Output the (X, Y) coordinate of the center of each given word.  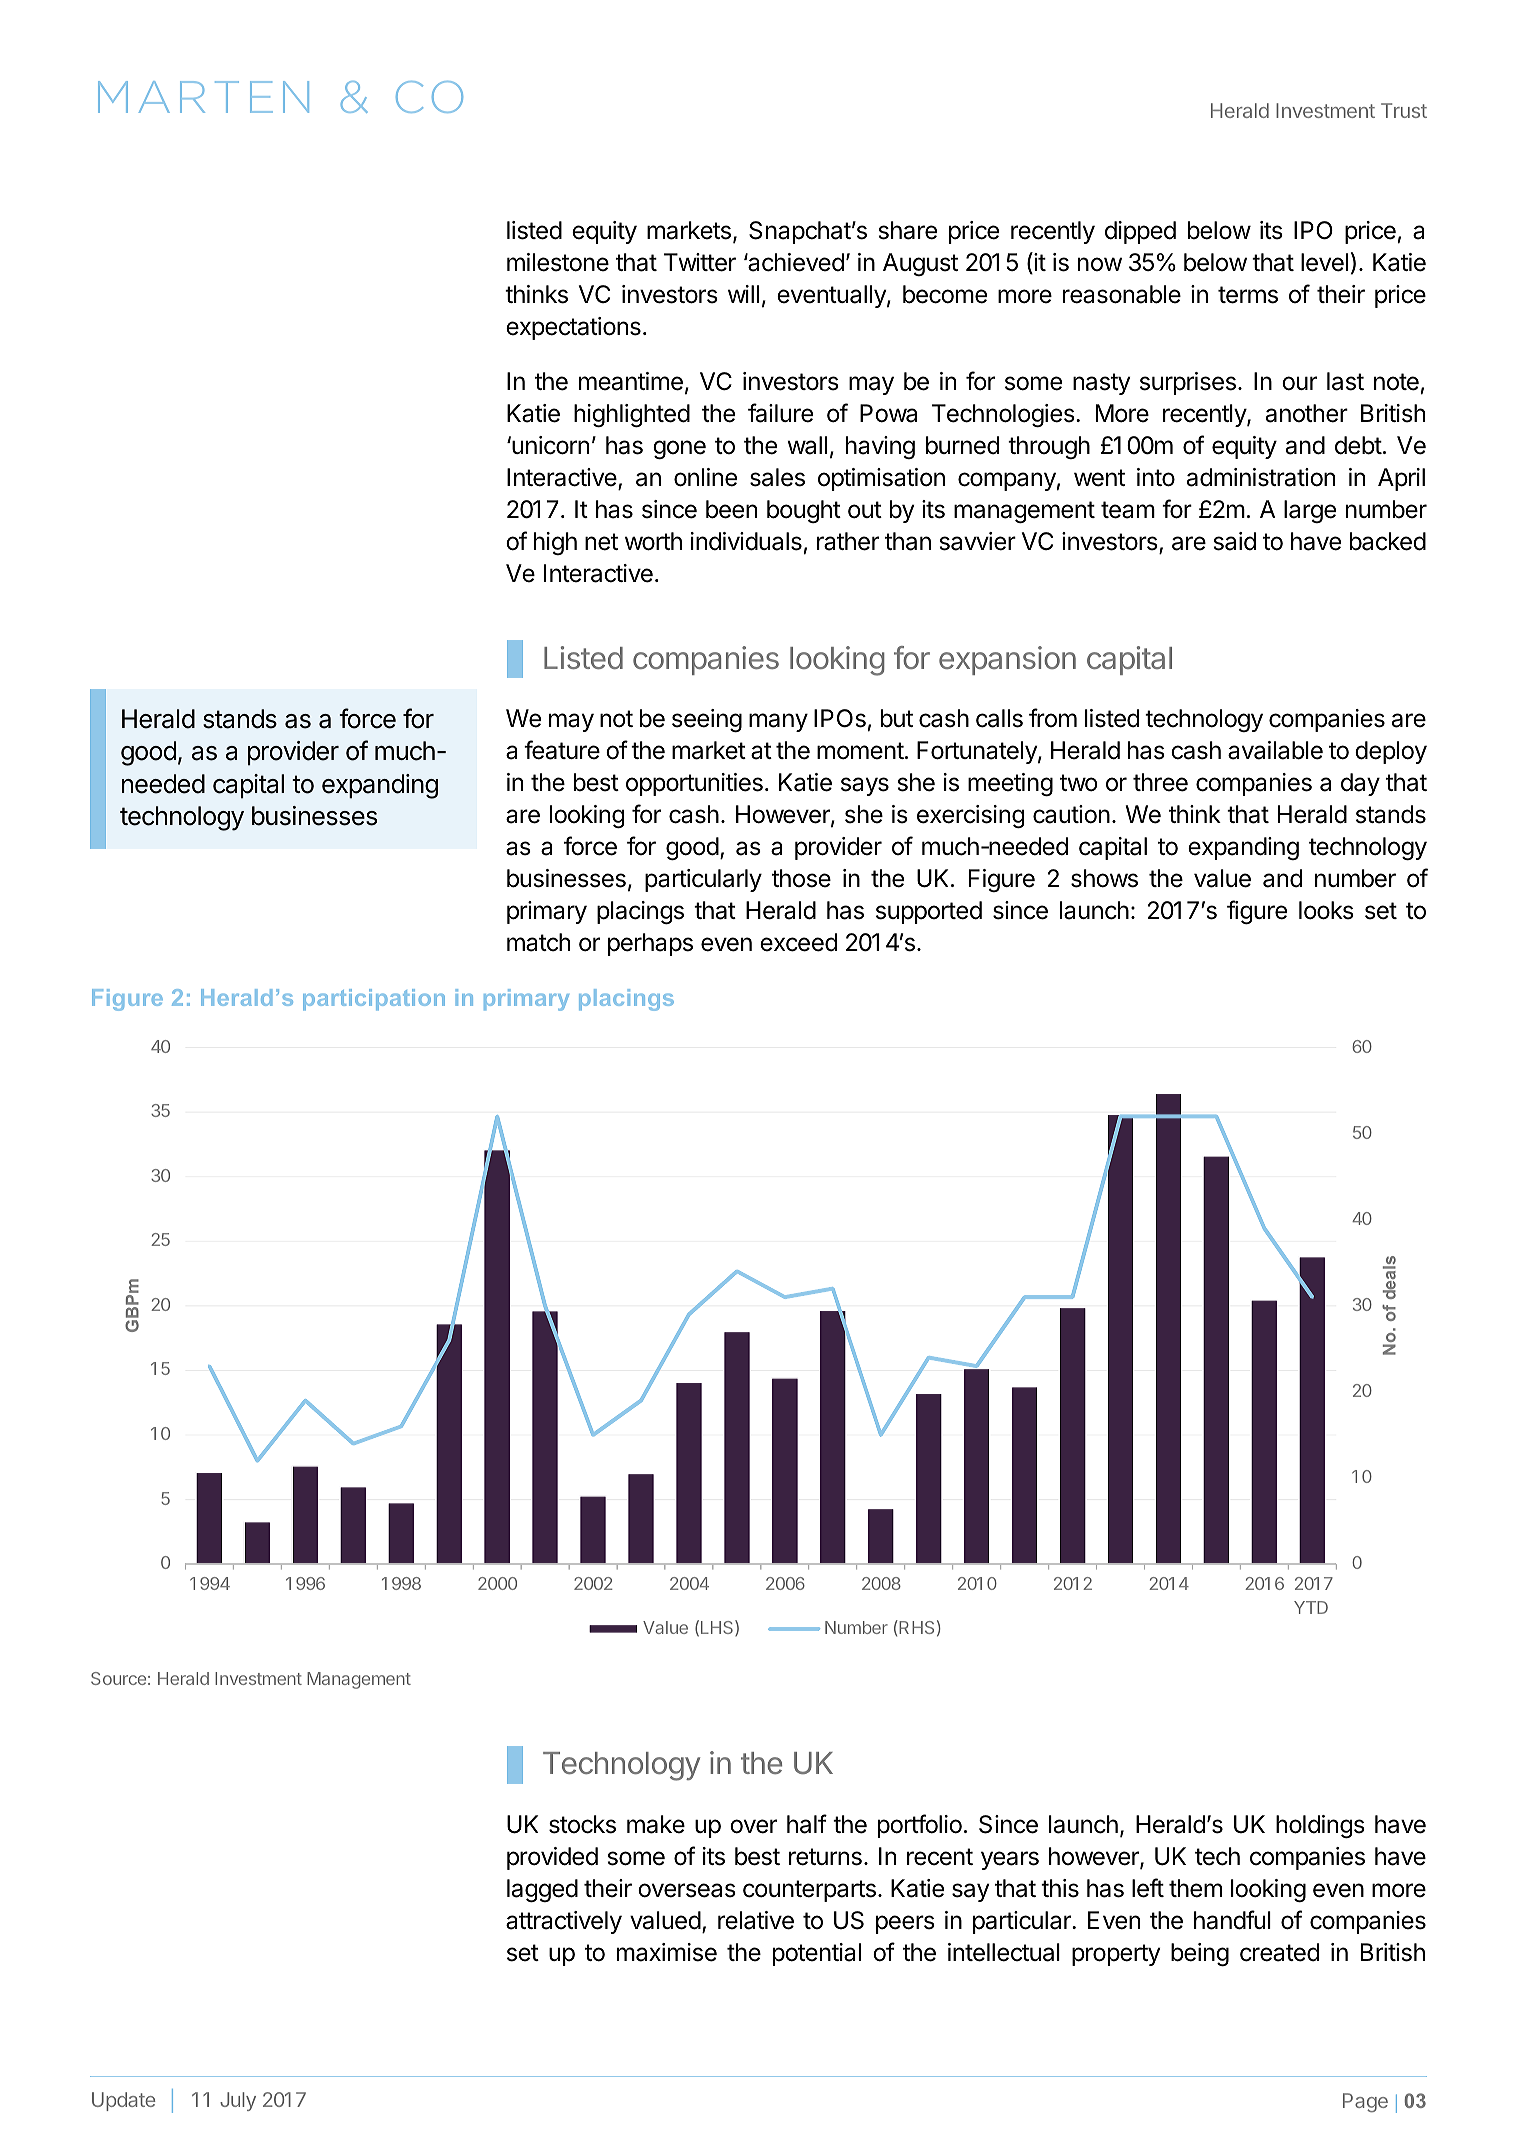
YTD (1311, 1607)
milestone (558, 262)
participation (374, 1000)
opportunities (694, 784)
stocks (582, 1824)
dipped (1140, 232)
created (1279, 1952)
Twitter (700, 262)
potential (817, 1954)
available (1275, 750)
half (807, 1824)
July (238, 2101)
